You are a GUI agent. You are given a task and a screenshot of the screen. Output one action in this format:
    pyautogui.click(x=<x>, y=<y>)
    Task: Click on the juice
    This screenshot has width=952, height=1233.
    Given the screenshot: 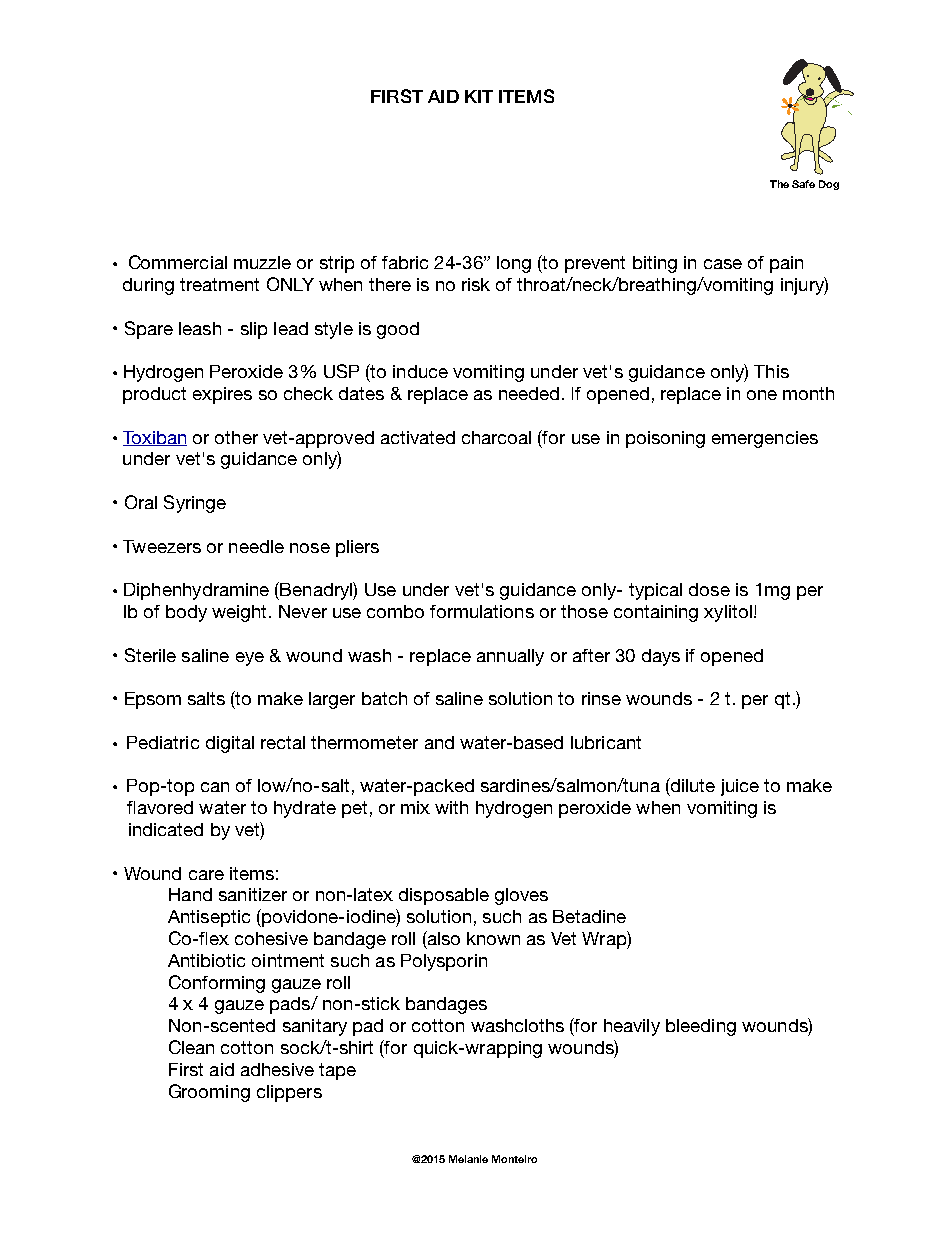 What is the action you would take?
    pyautogui.click(x=740, y=787)
